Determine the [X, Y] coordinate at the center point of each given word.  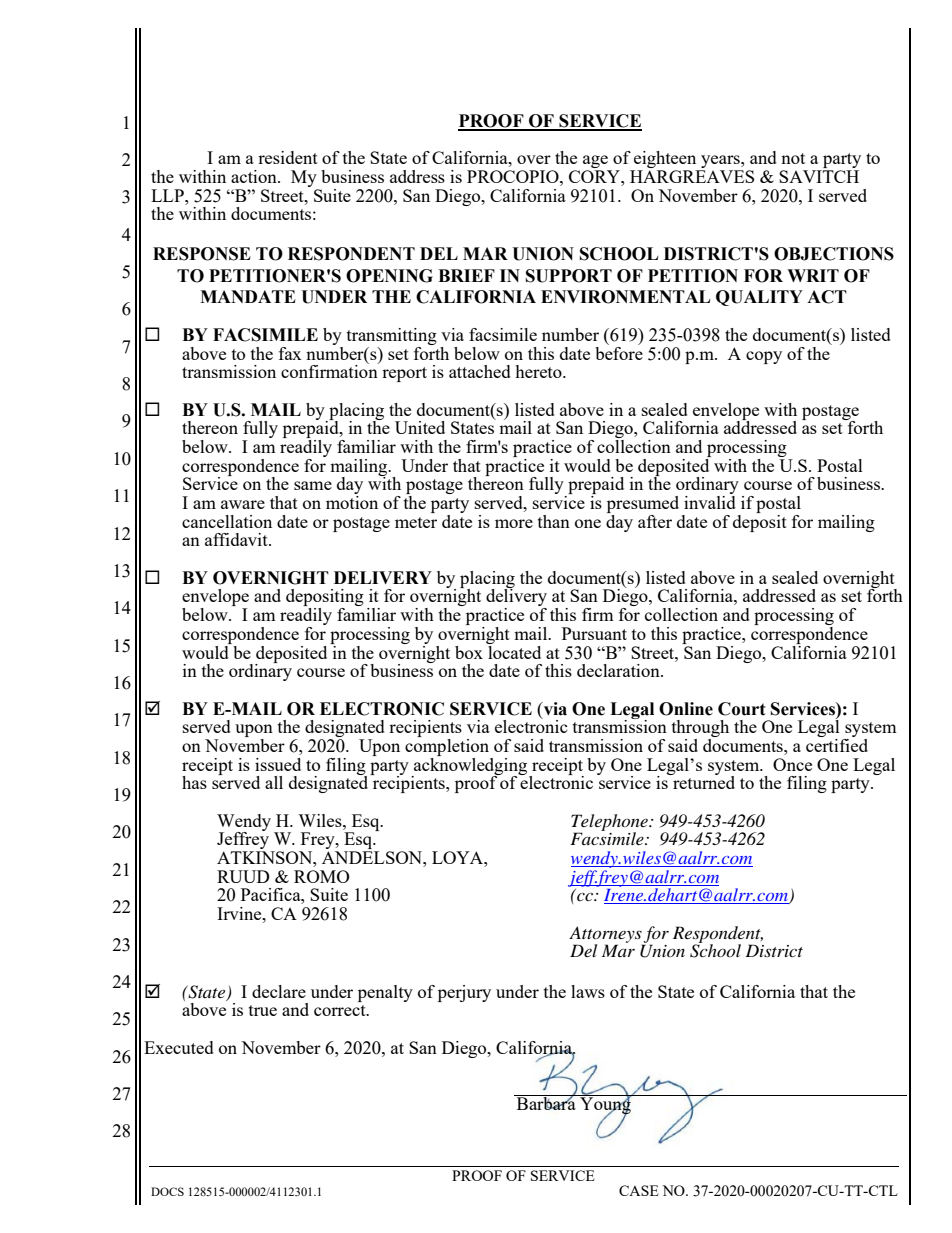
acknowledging [471, 766]
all [274, 782]
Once [792, 764]
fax [290, 353]
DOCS [167, 1191]
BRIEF [466, 275]
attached [480, 371]
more [514, 523]
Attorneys [606, 935]
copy [764, 357]
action [255, 176]
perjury [464, 993]
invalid [710, 501]
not [793, 158]
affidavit [237, 539]
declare [279, 991]
